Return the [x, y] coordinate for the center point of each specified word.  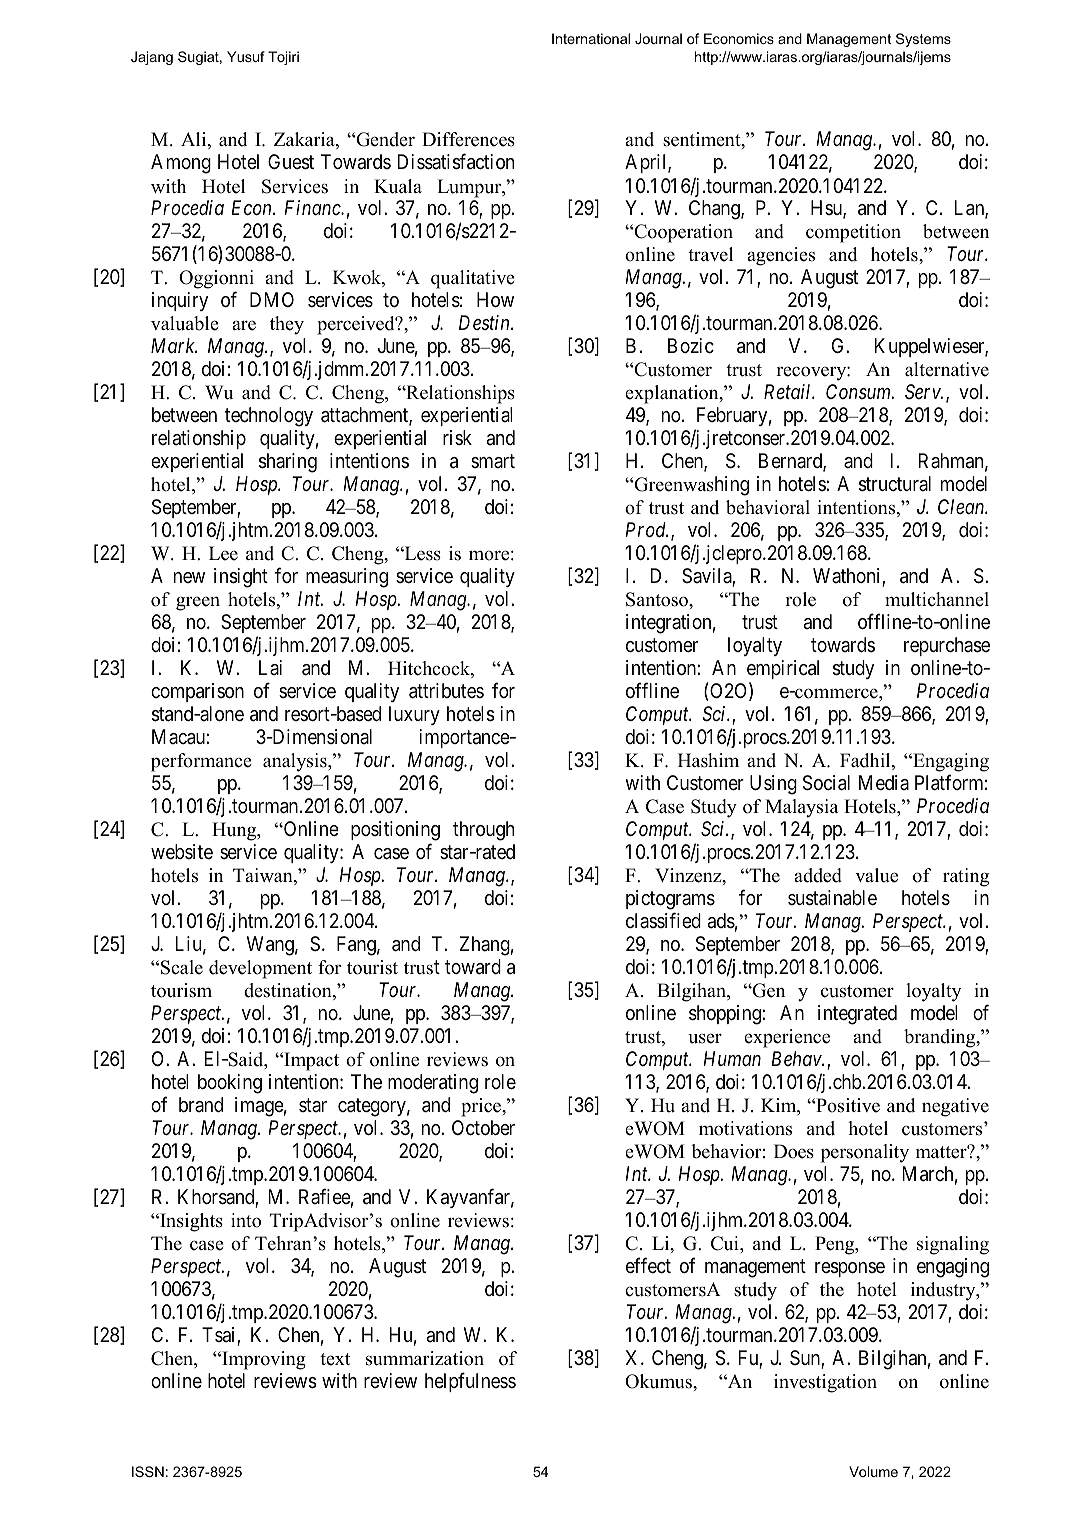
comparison [197, 692]
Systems [923, 40]
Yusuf [246, 56]
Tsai [220, 1336]
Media [884, 782]
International [591, 38]
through [483, 831]
